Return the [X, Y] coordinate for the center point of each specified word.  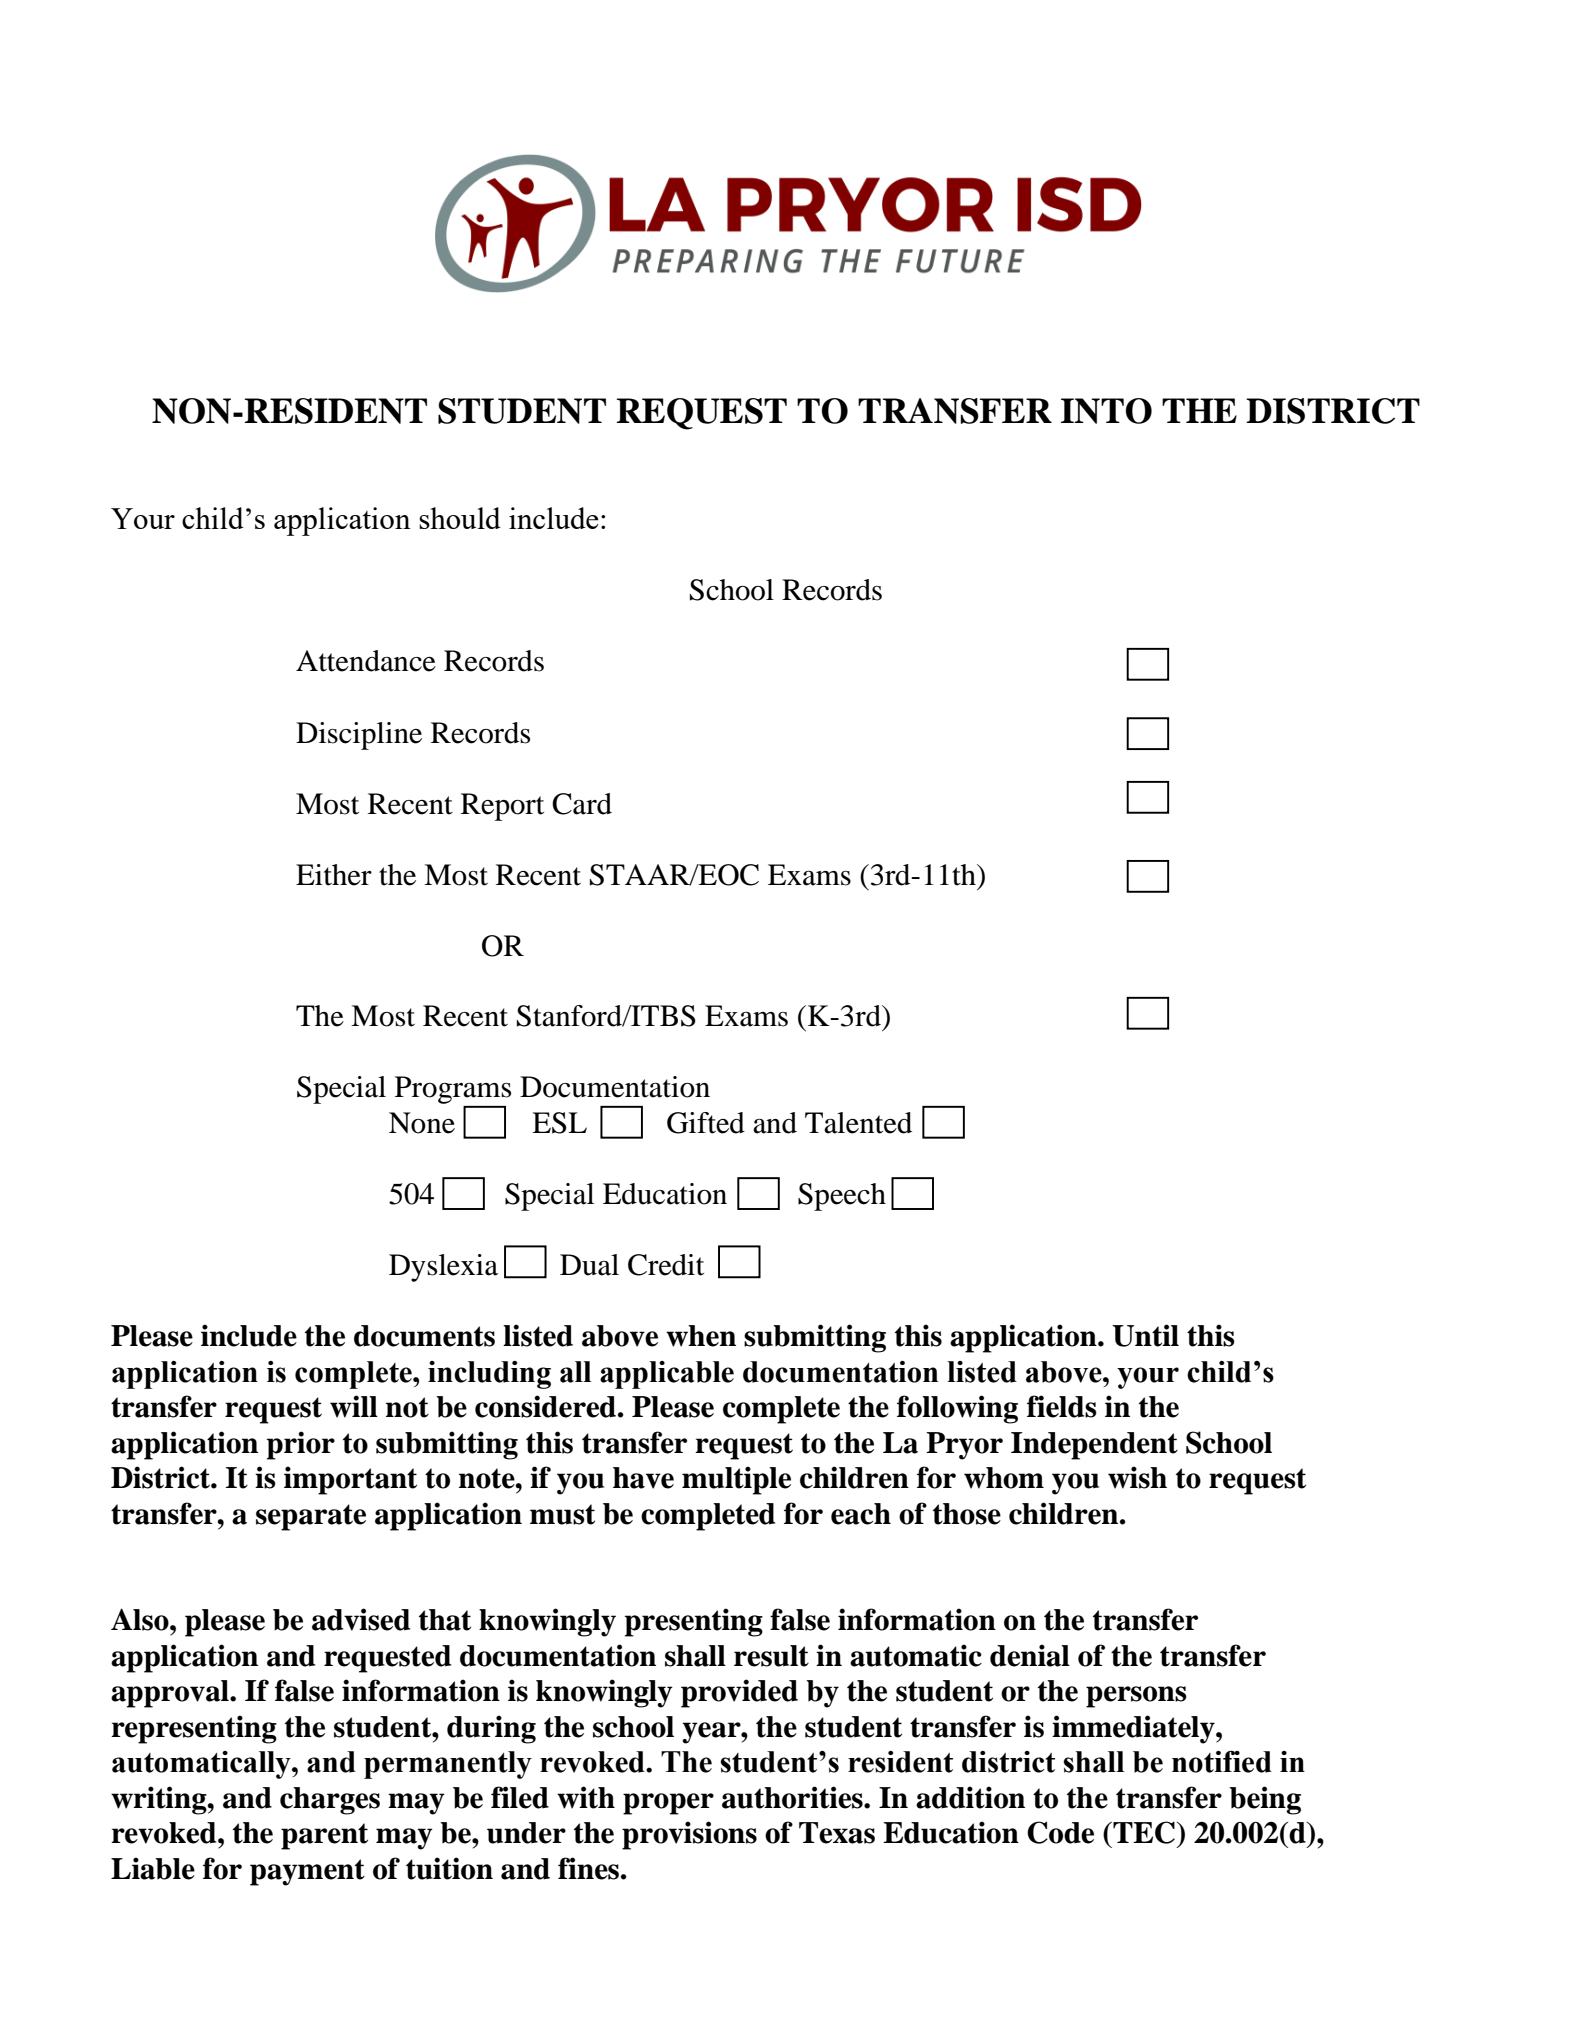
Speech [842, 1197]
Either [334, 875]
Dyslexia [443, 1268]
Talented [858, 1123]
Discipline [359, 736]
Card [582, 804]
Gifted [706, 1123]
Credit [666, 1265]
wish [1137, 1477]
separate [311, 1517]
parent [324, 1836]
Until [1145, 1335]
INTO [1106, 411]
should [460, 518]
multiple [736, 1480]
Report [502, 807]
